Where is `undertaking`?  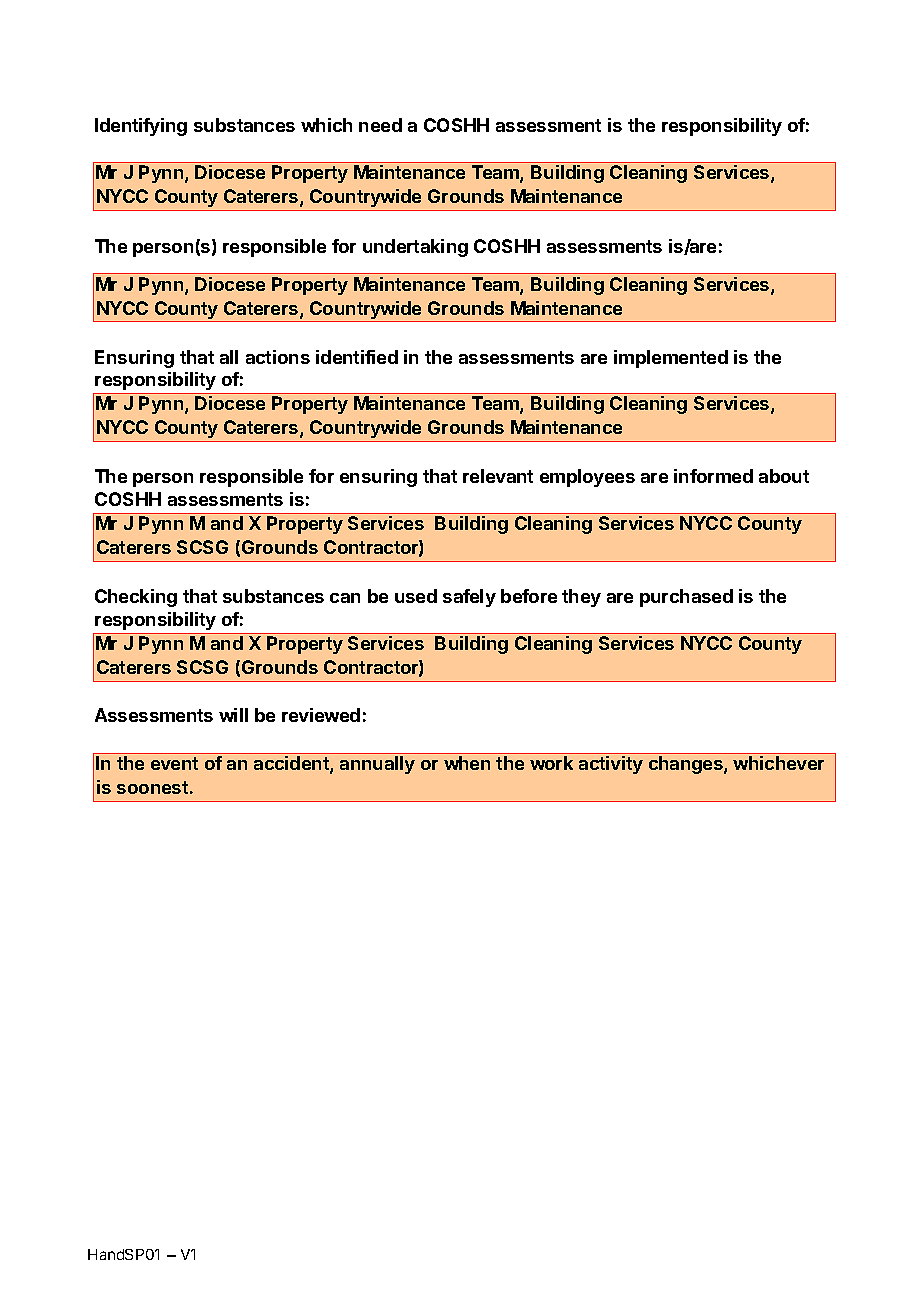 undertaking is located at coordinates (415, 248).
